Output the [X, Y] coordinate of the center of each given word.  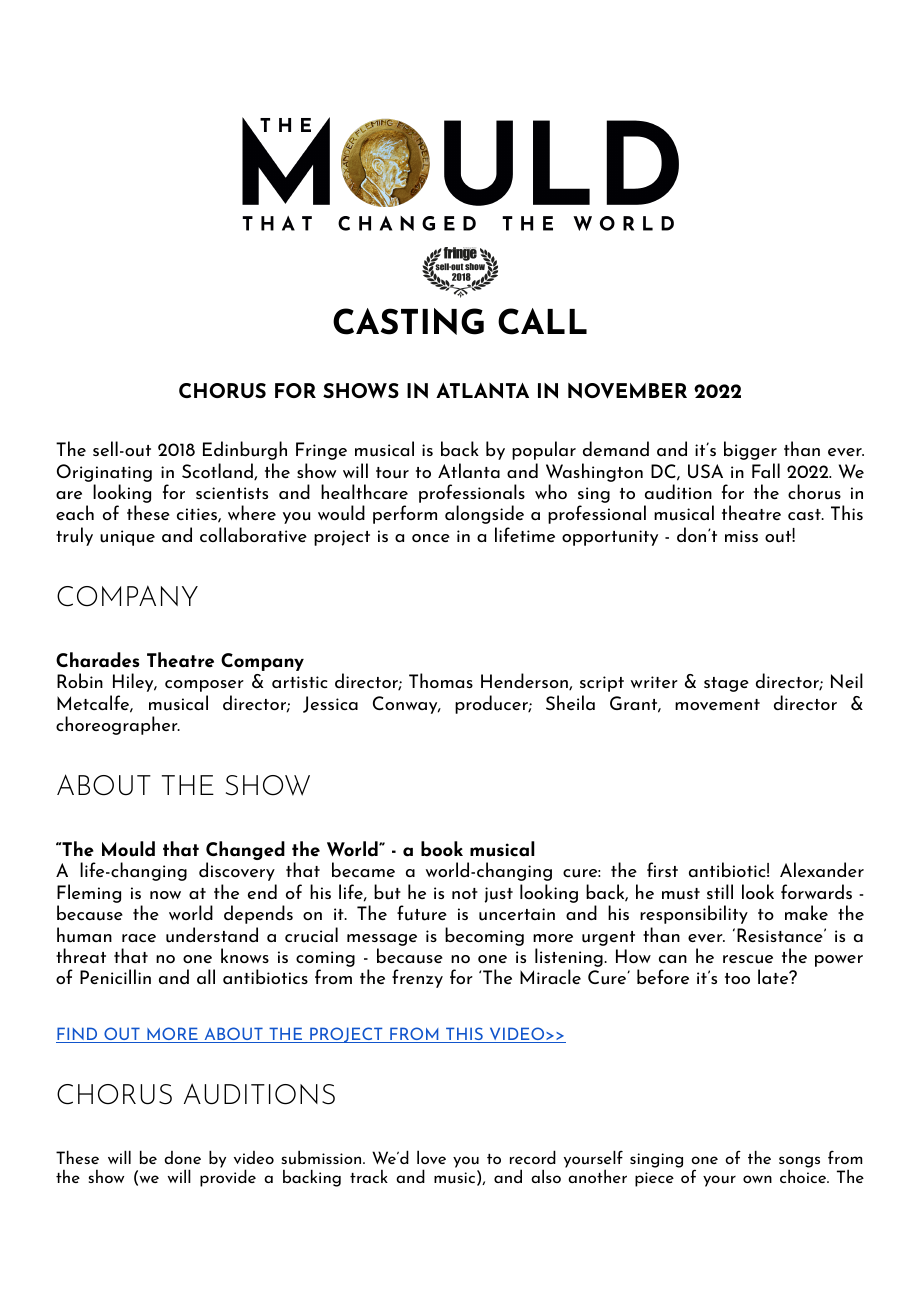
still [720, 891]
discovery [237, 871]
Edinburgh [245, 450]
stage [726, 684]
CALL [542, 321]
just [499, 895]
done [182, 1157]
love [431, 1157]
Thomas [441, 680]
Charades [98, 660]
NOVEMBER [627, 391]
